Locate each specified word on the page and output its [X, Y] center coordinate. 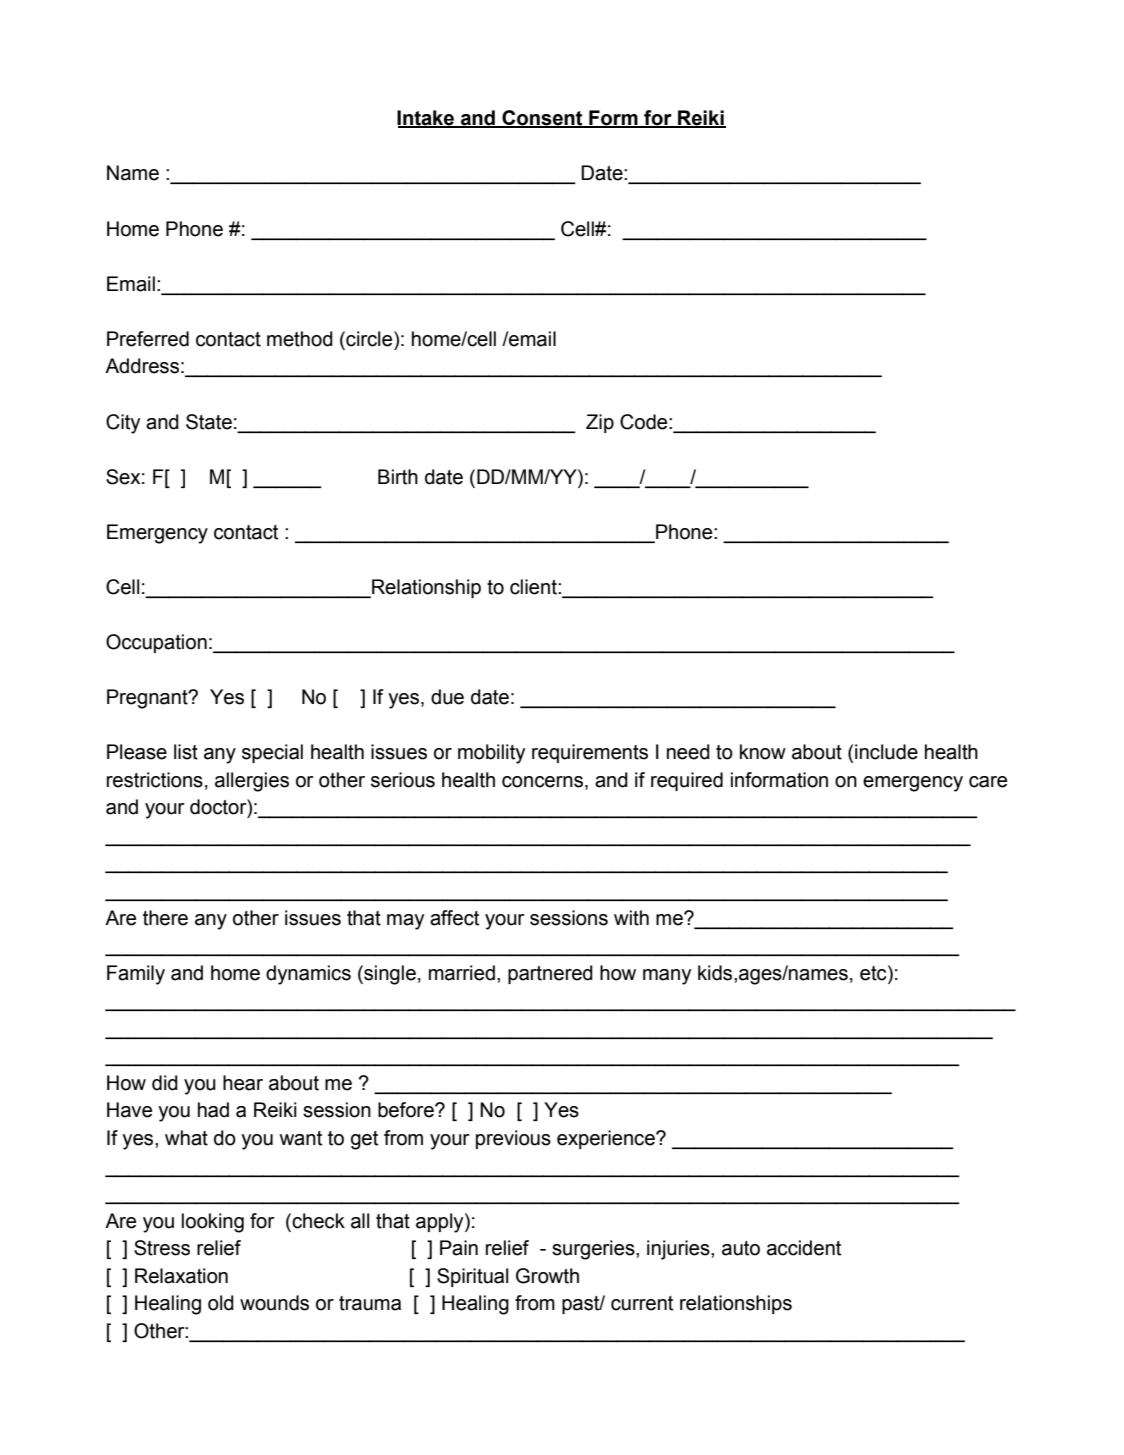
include [886, 752]
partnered [550, 974]
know [763, 752]
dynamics [308, 975]
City [123, 424]
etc [874, 973]
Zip [600, 423]
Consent [542, 119]
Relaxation [181, 1276]
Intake [426, 119]
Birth [398, 477]
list [186, 752]
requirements [590, 753]
